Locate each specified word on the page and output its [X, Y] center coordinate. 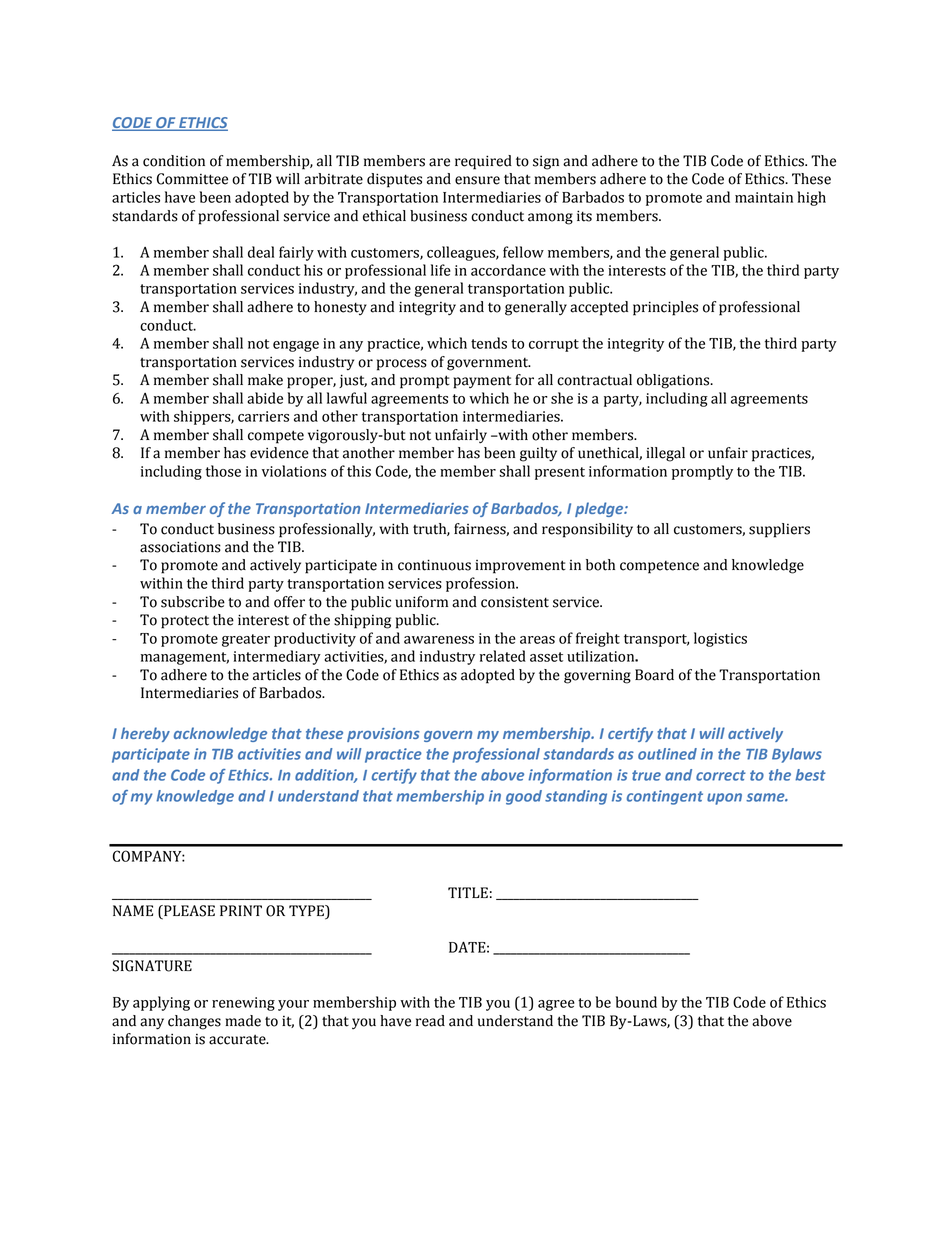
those [223, 471]
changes [194, 1022]
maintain [764, 197]
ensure [477, 180]
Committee [192, 179]
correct [721, 775]
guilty [538, 454]
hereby [145, 734]
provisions [383, 735]
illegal [665, 454]
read [430, 1021]
